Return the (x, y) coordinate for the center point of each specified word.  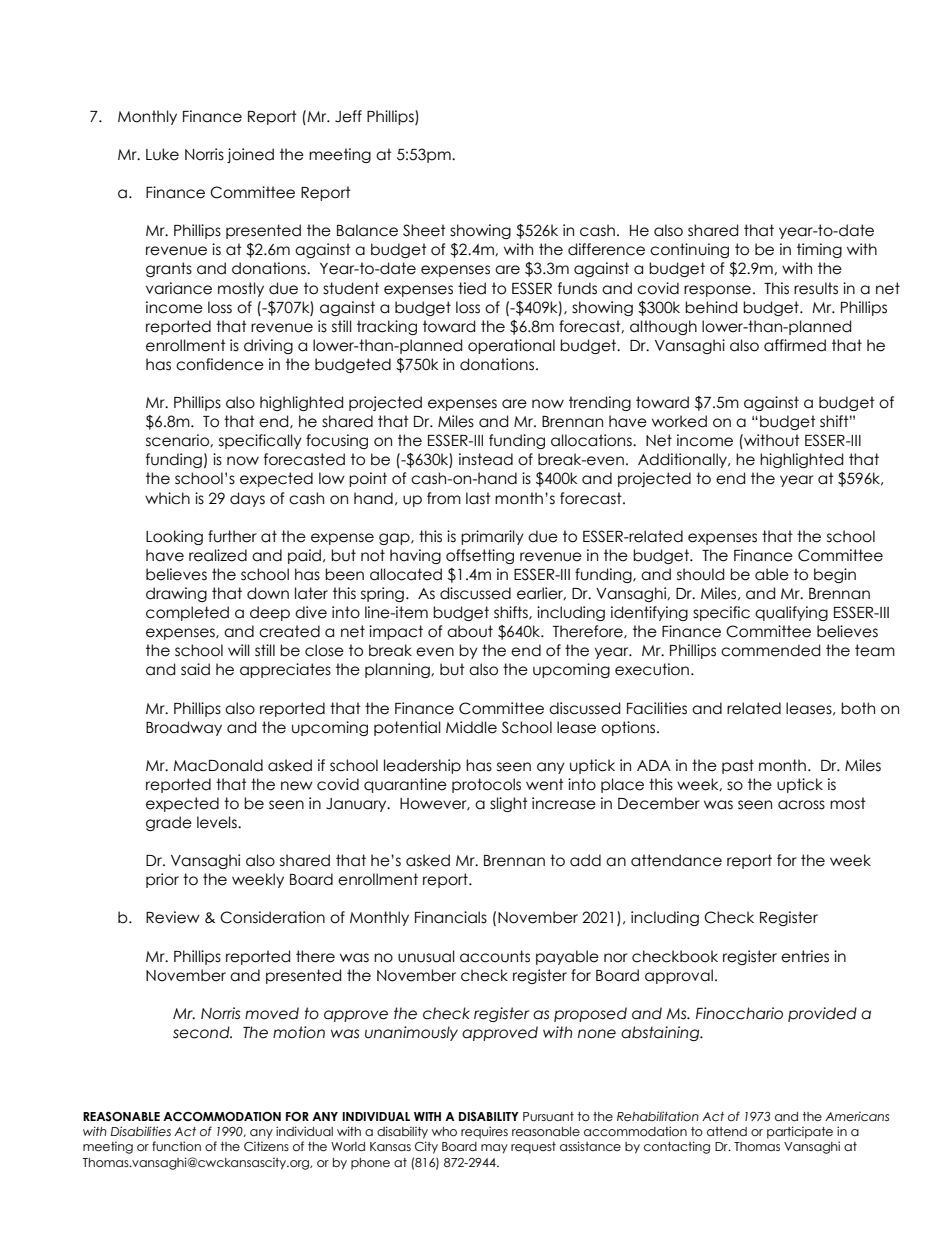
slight (509, 804)
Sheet (424, 230)
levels (218, 822)
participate (800, 1132)
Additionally (684, 460)
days (247, 499)
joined (250, 155)
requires (484, 1132)
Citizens (266, 1146)
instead (486, 459)
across (801, 805)
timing (819, 250)
